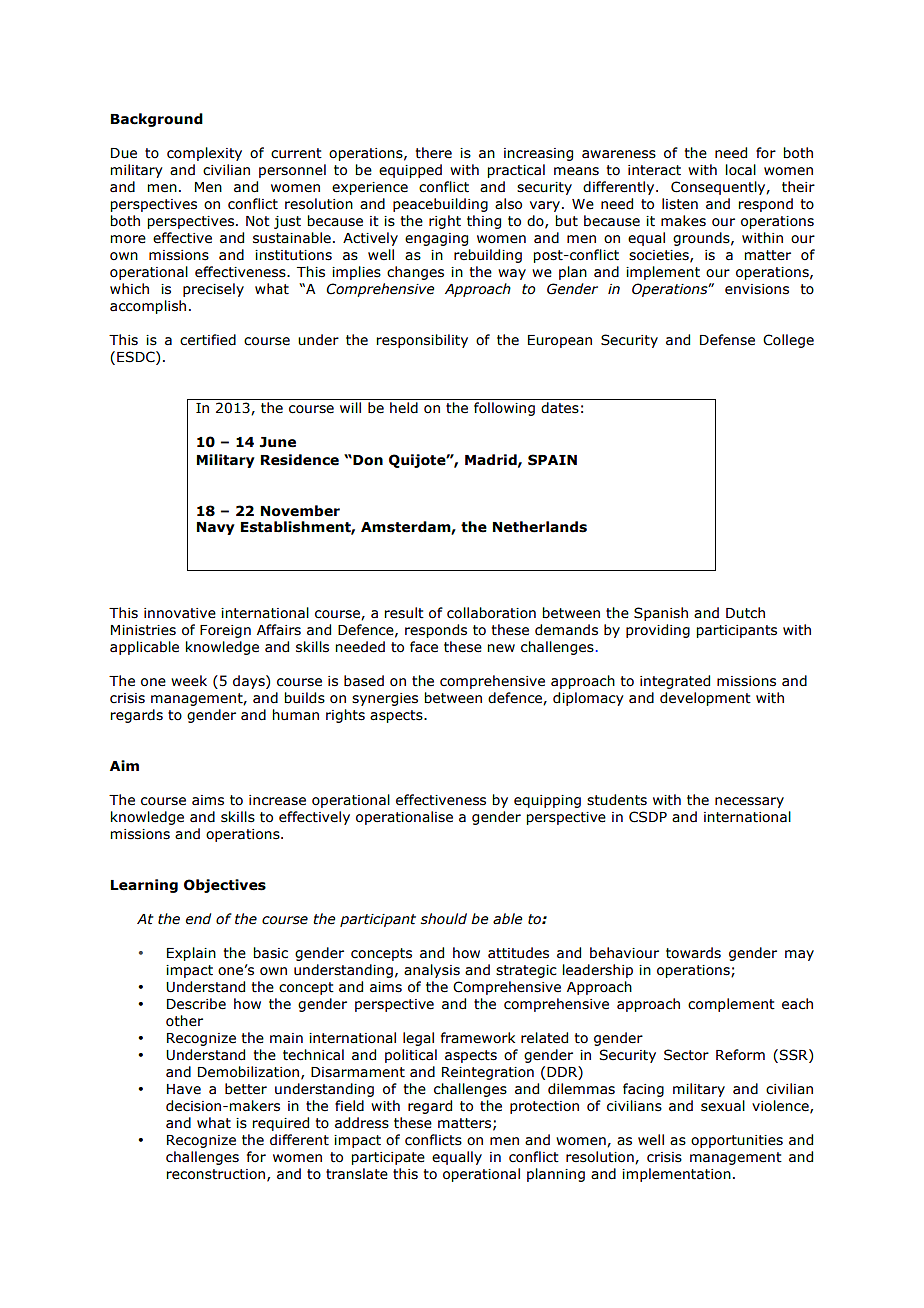 This screenshot has width=924, height=1308. Describe the element at coordinates (705, 699) in the screenshot. I see `development` at that location.
